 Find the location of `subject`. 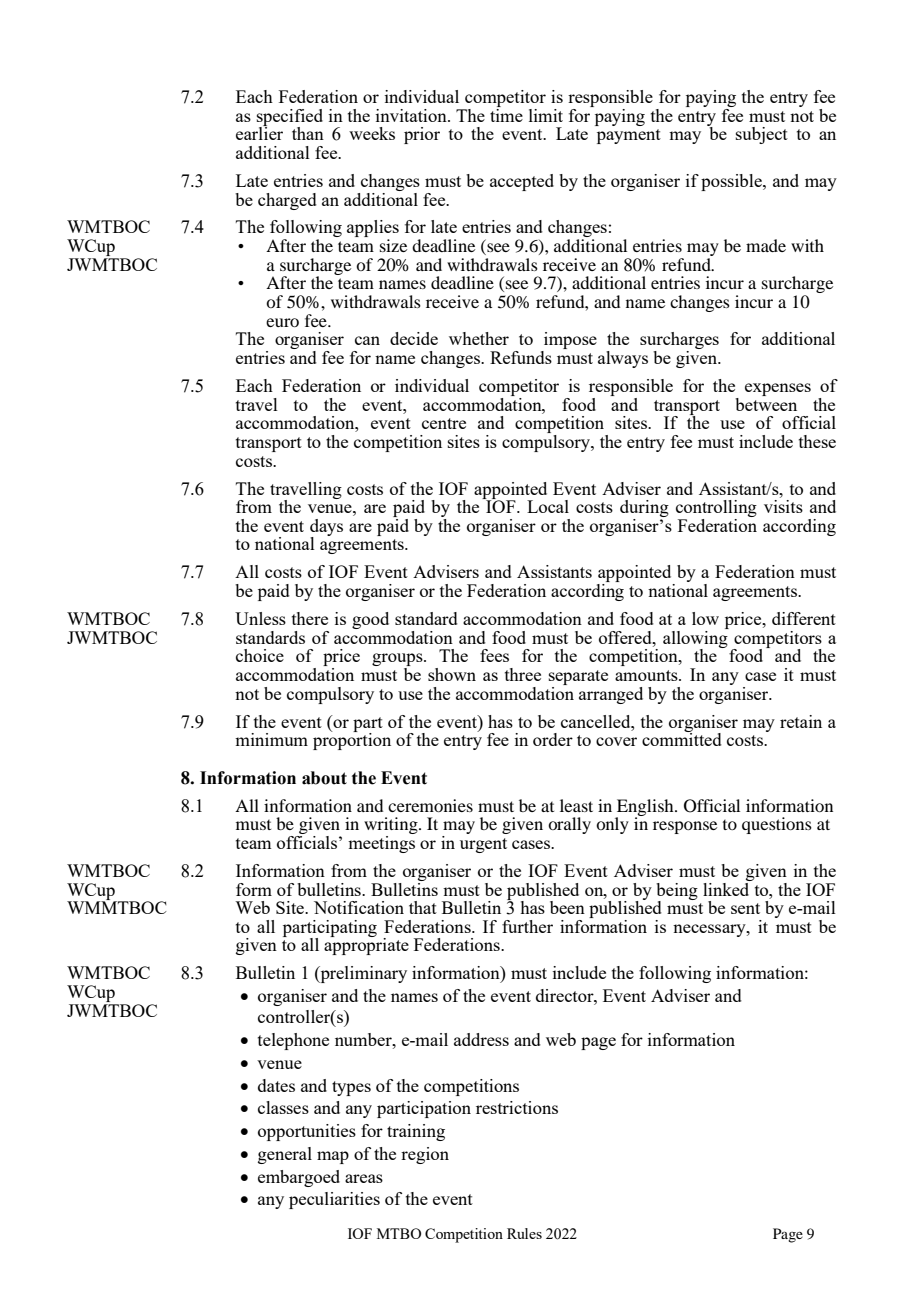

subject is located at coordinates (762, 135).
